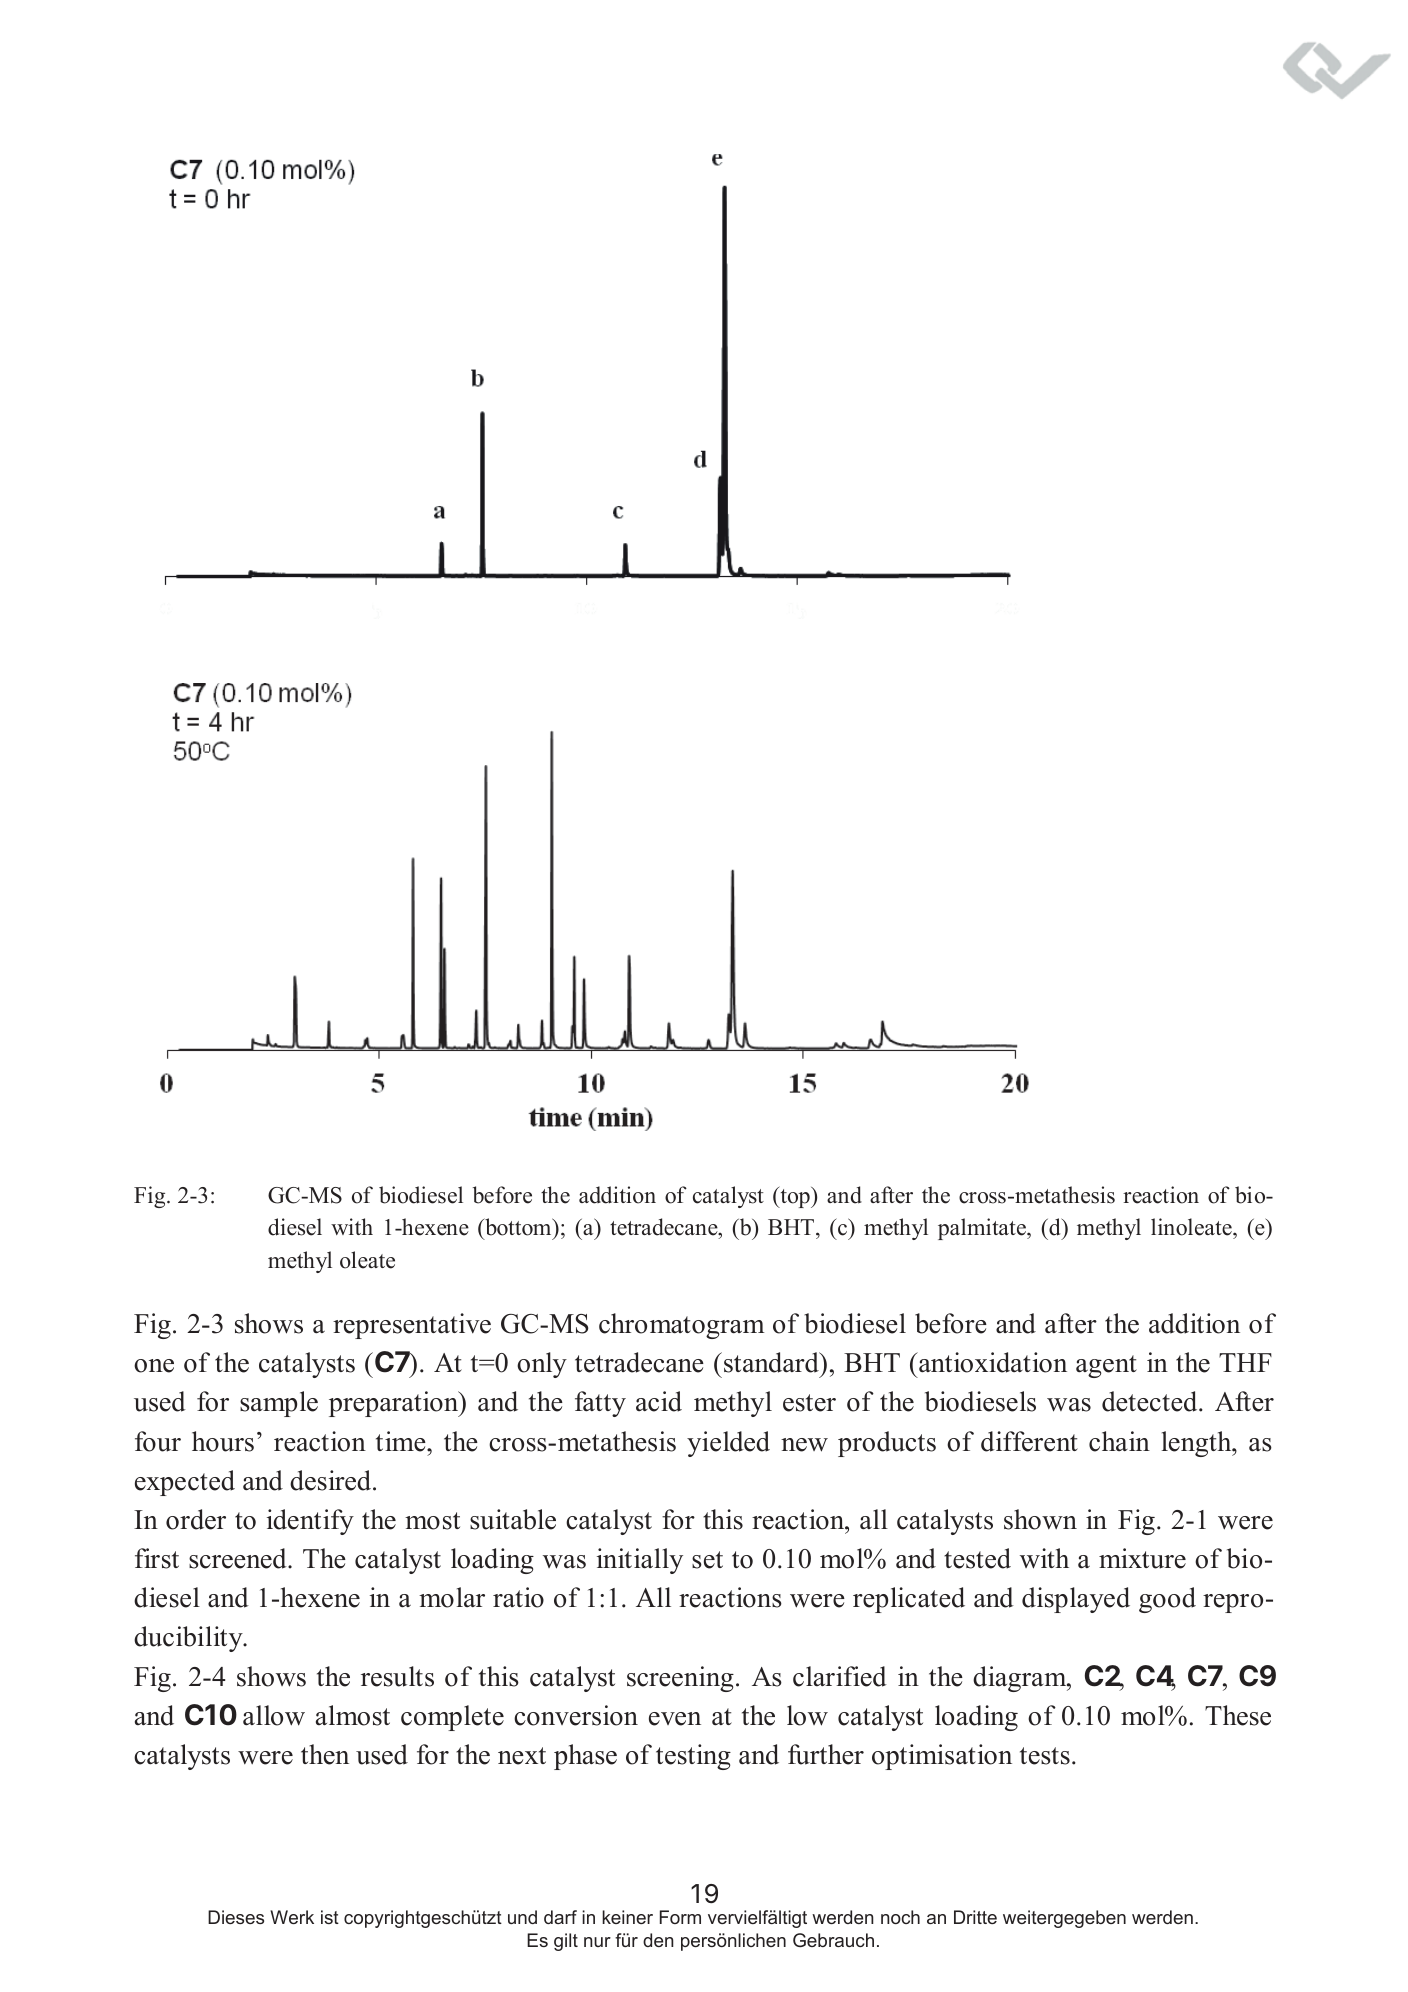  Describe the element at coordinates (693, 1757) in the document. I see `testing` at that location.
